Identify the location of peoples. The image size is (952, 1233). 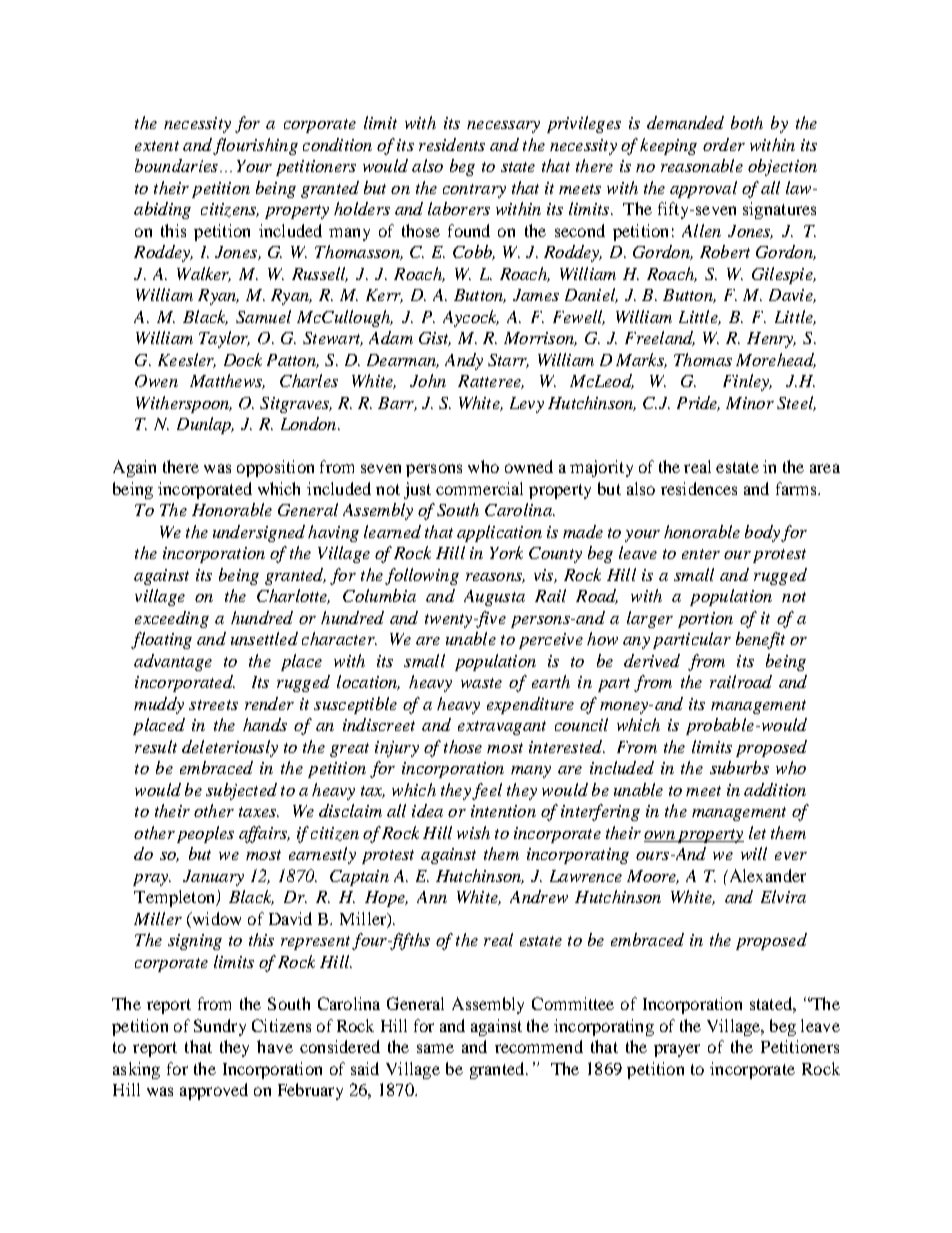
(205, 834).
